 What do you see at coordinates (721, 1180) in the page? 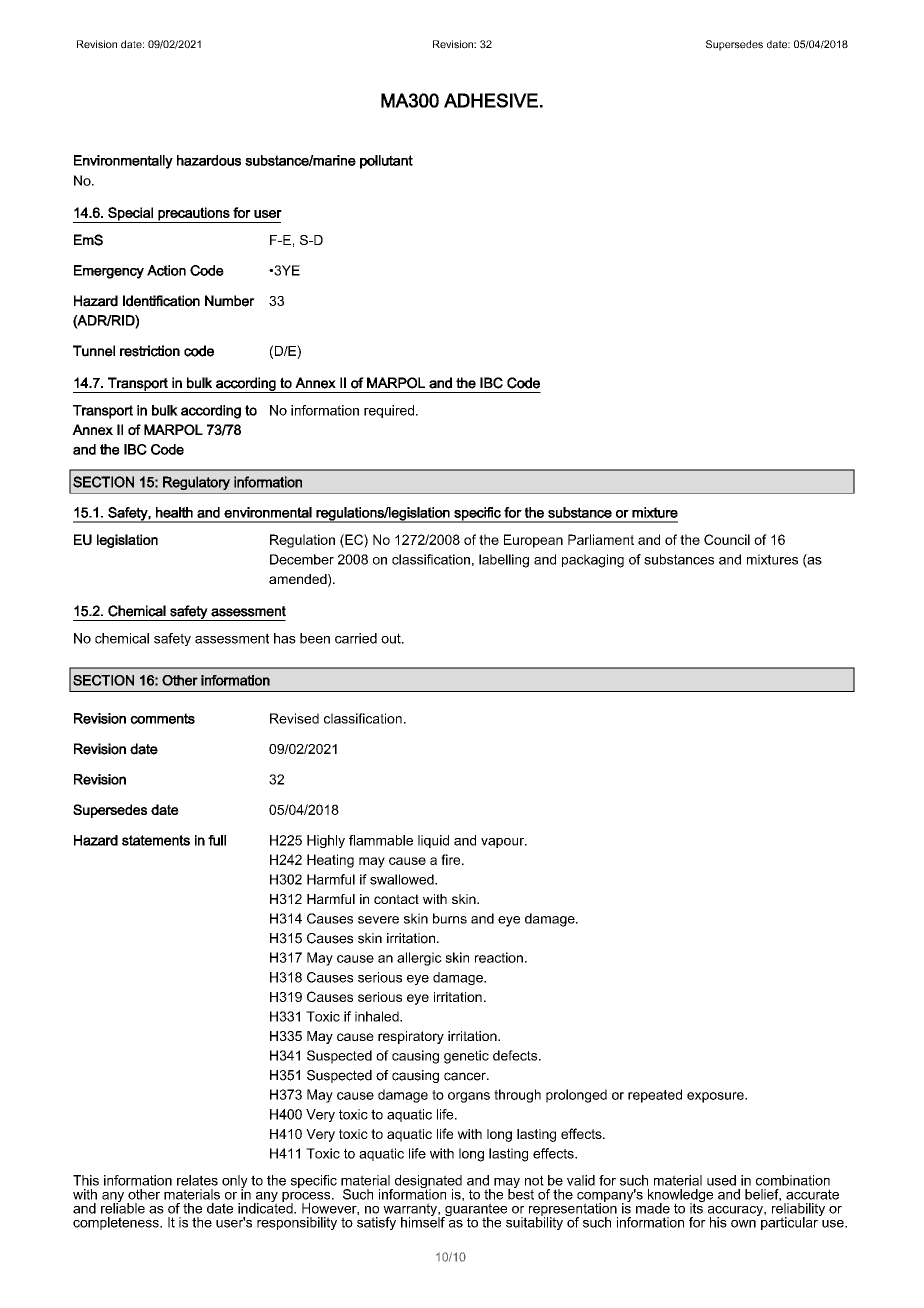
I see `used` at bounding box center [721, 1180].
